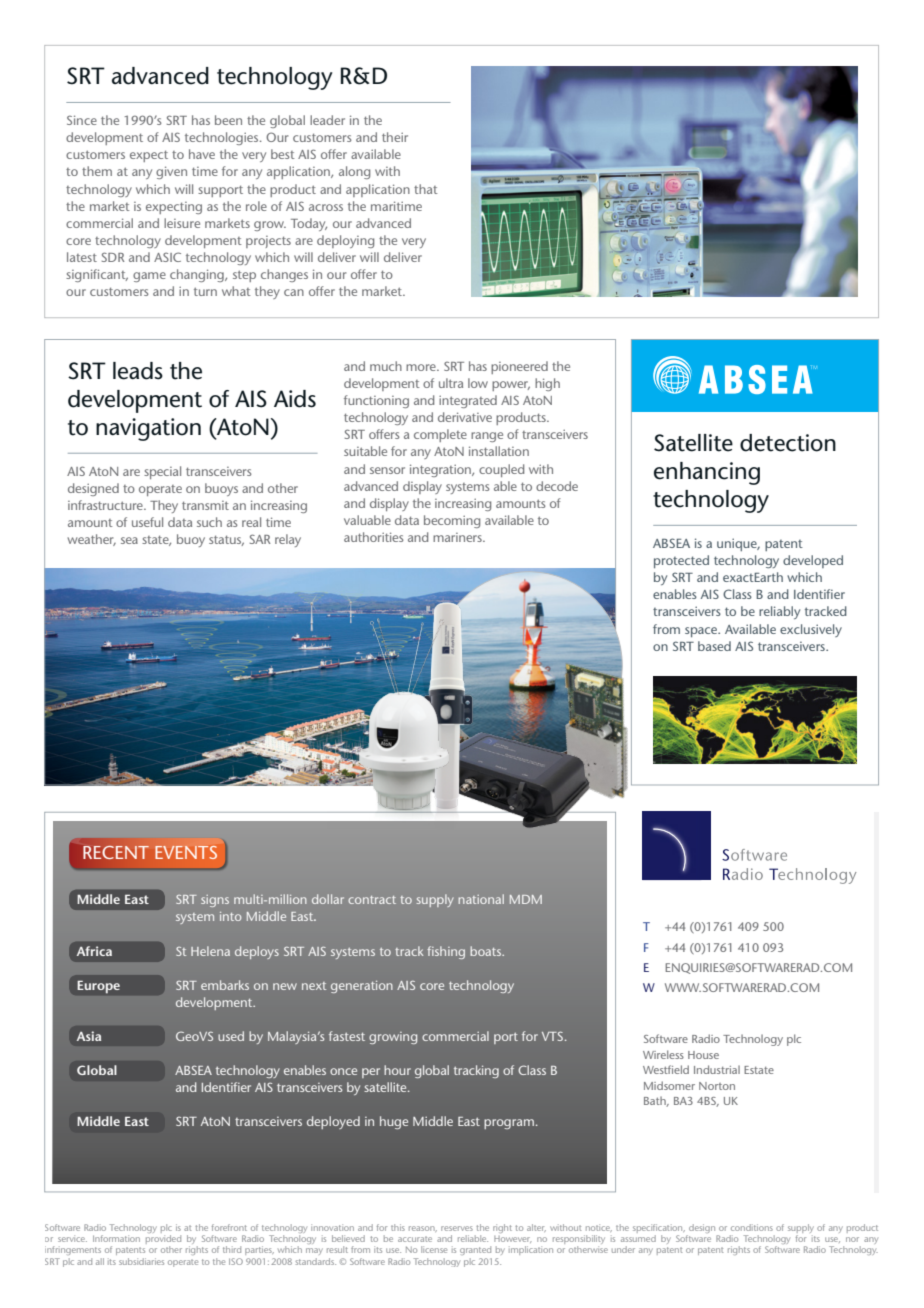 The width and height of the screenshot is (924, 1308). I want to click on reserves, so click(457, 1228).
